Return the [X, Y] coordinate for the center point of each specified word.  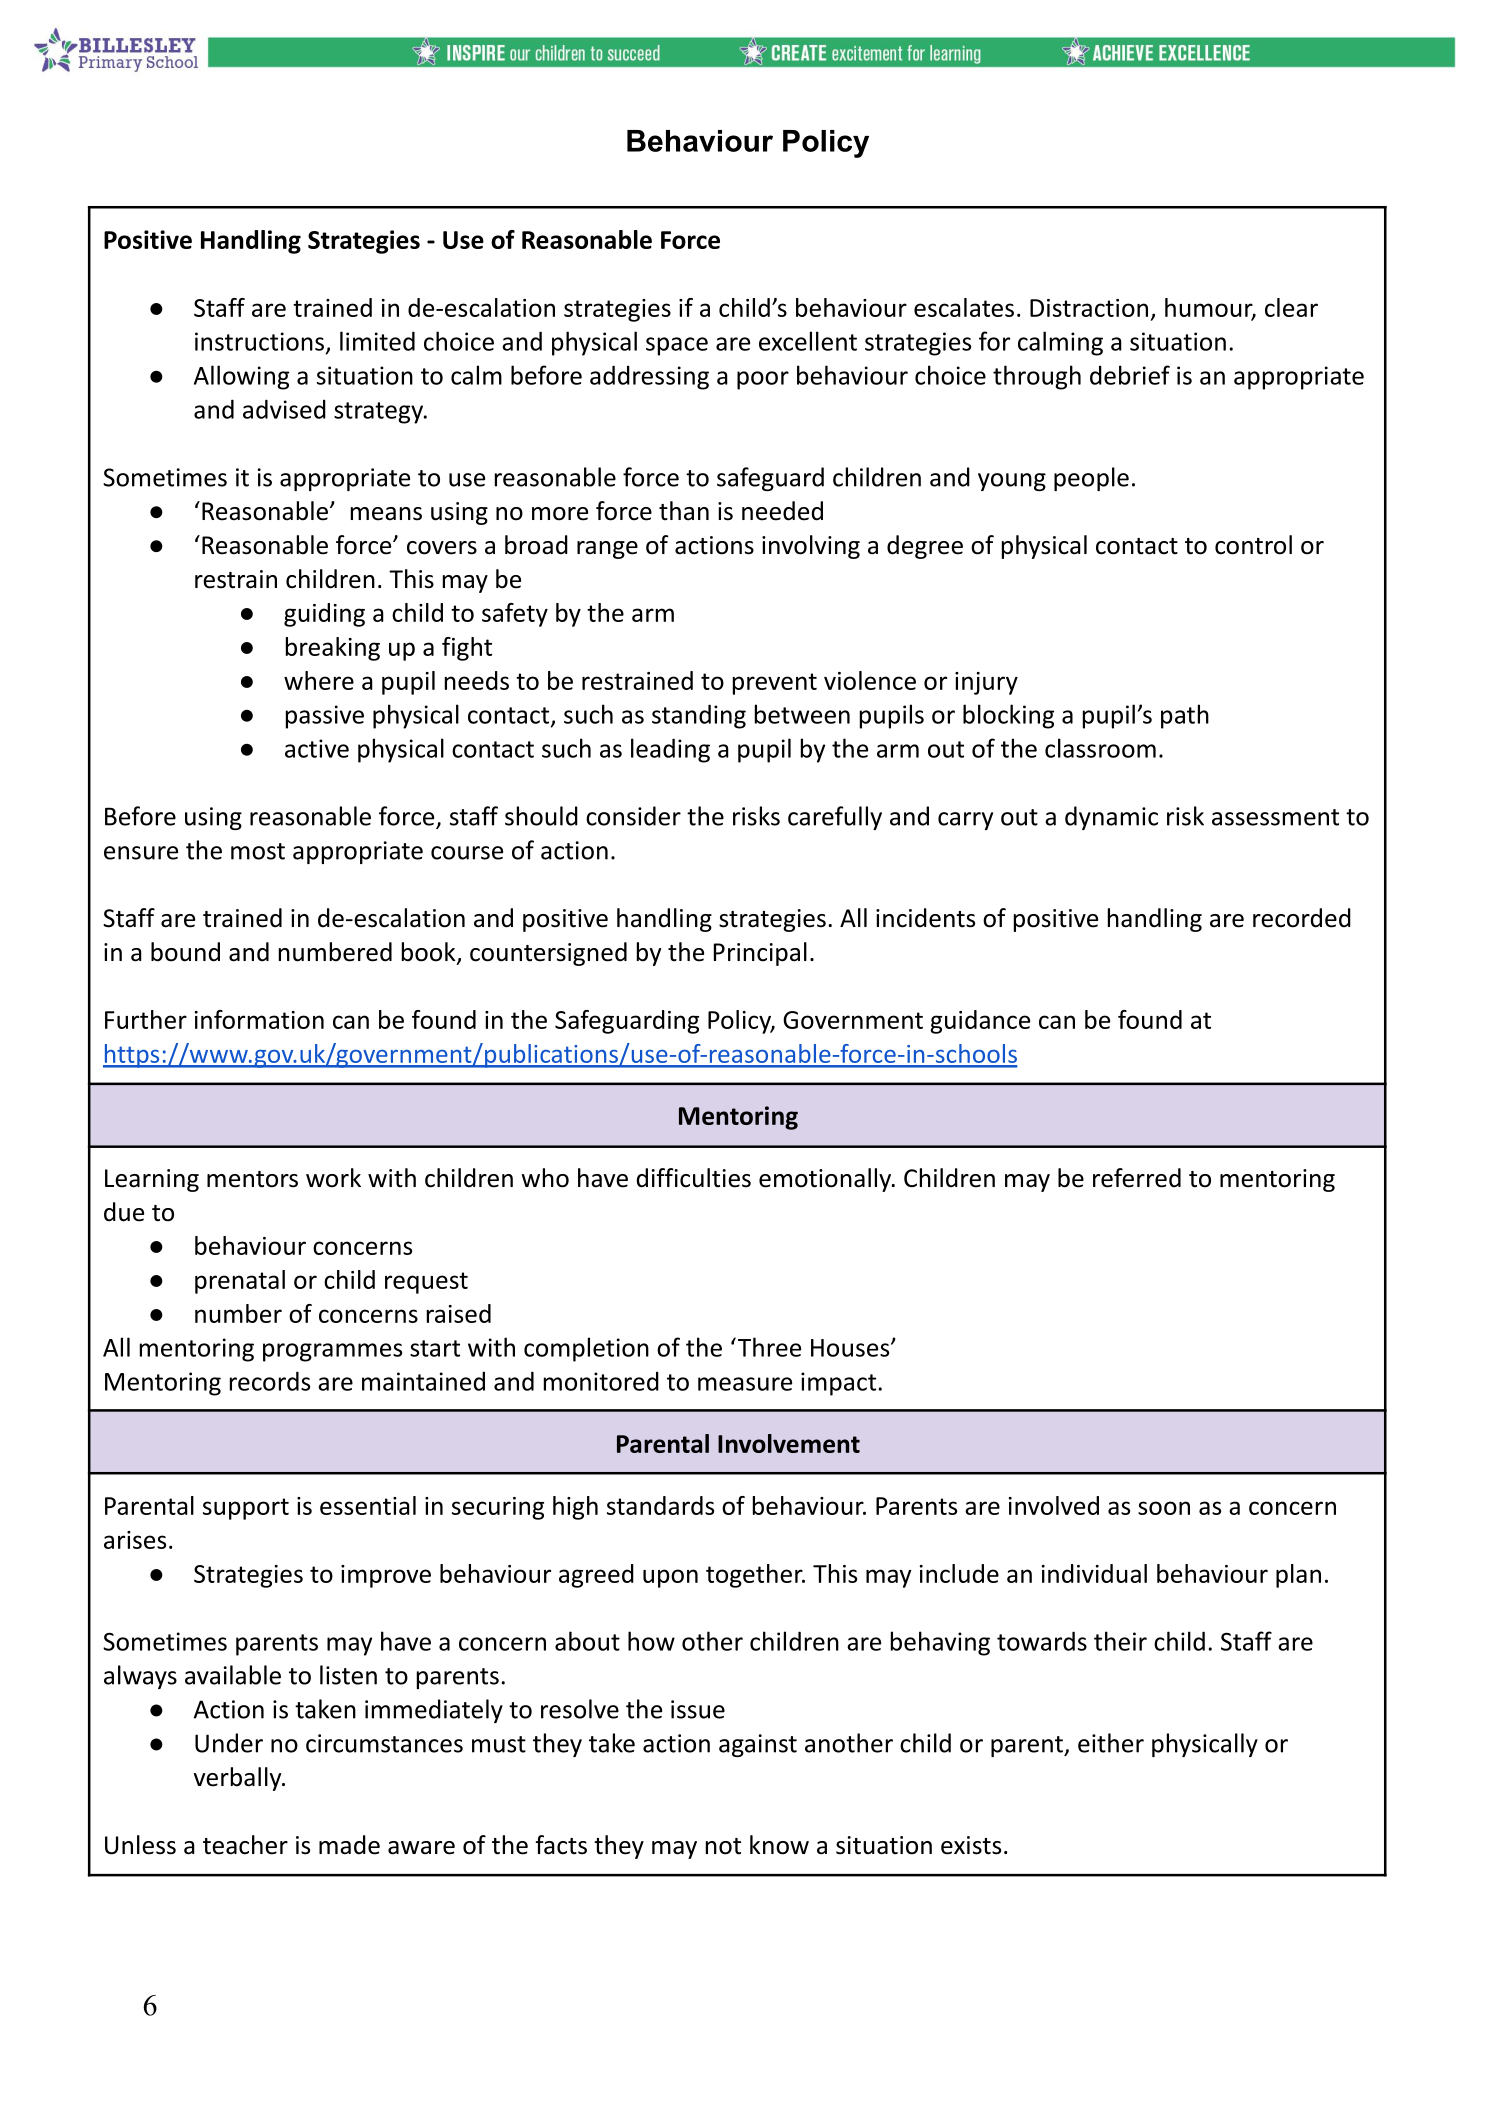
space [677, 346]
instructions [259, 341]
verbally [238, 1779]
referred [1137, 1178]
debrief [1130, 375]
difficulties [694, 1178]
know [779, 1845]
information [259, 1019]
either [1111, 1743]
